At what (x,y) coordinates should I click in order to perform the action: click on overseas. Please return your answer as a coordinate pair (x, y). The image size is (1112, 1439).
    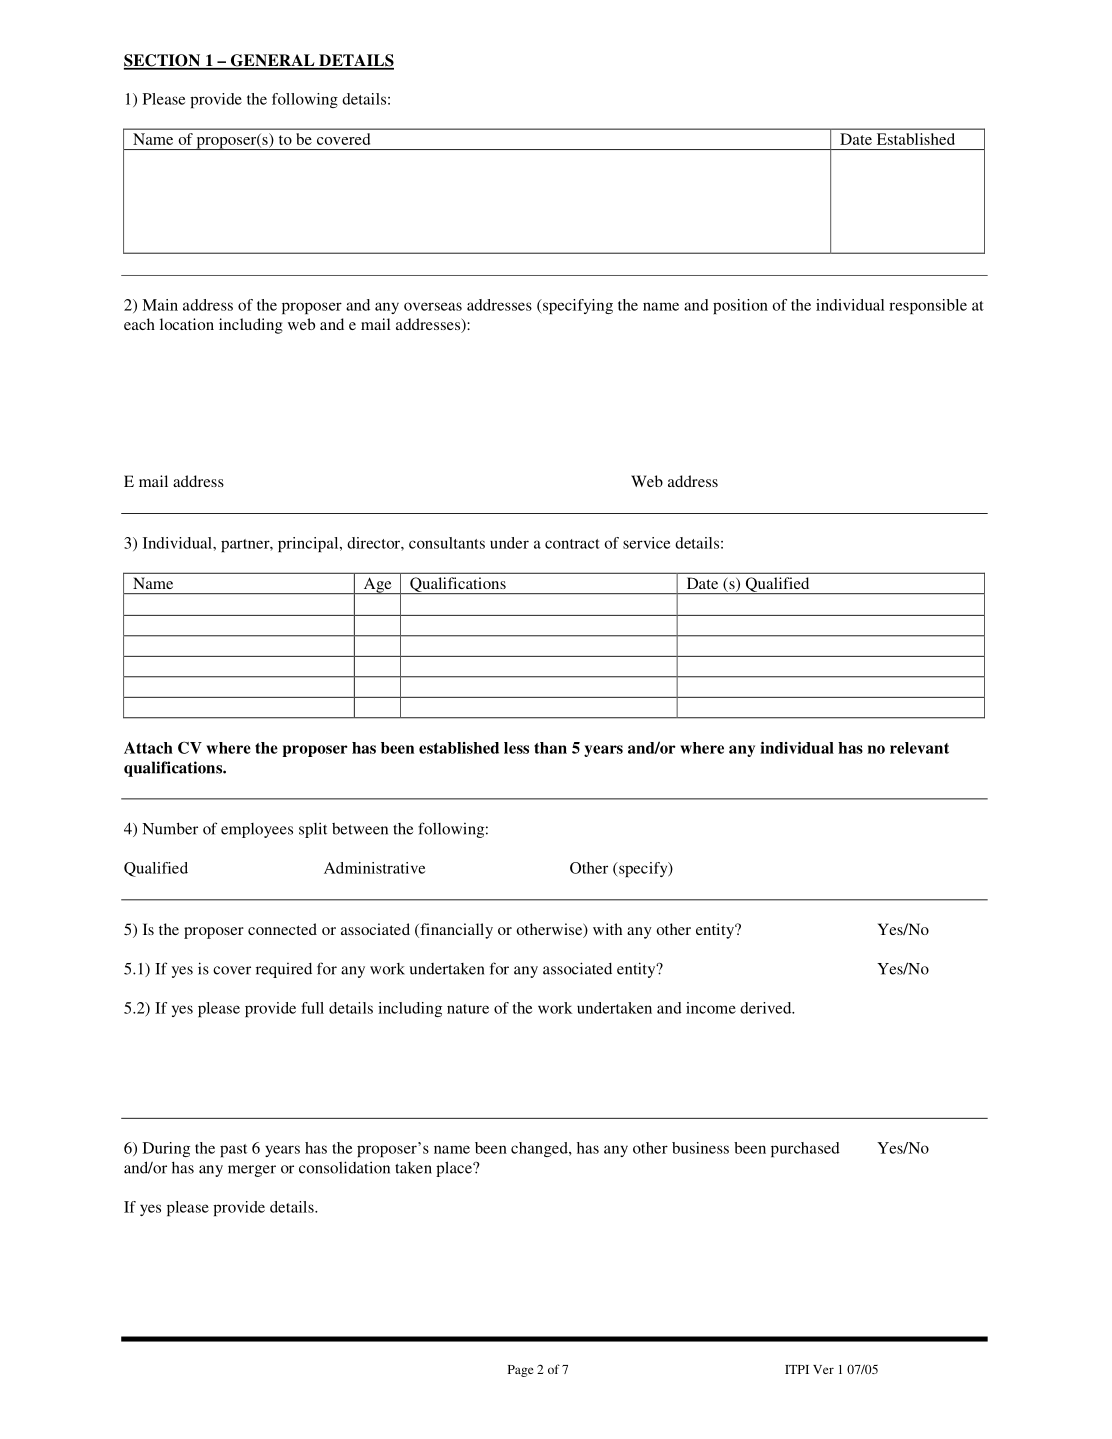
    Looking at the image, I should click on (433, 306).
